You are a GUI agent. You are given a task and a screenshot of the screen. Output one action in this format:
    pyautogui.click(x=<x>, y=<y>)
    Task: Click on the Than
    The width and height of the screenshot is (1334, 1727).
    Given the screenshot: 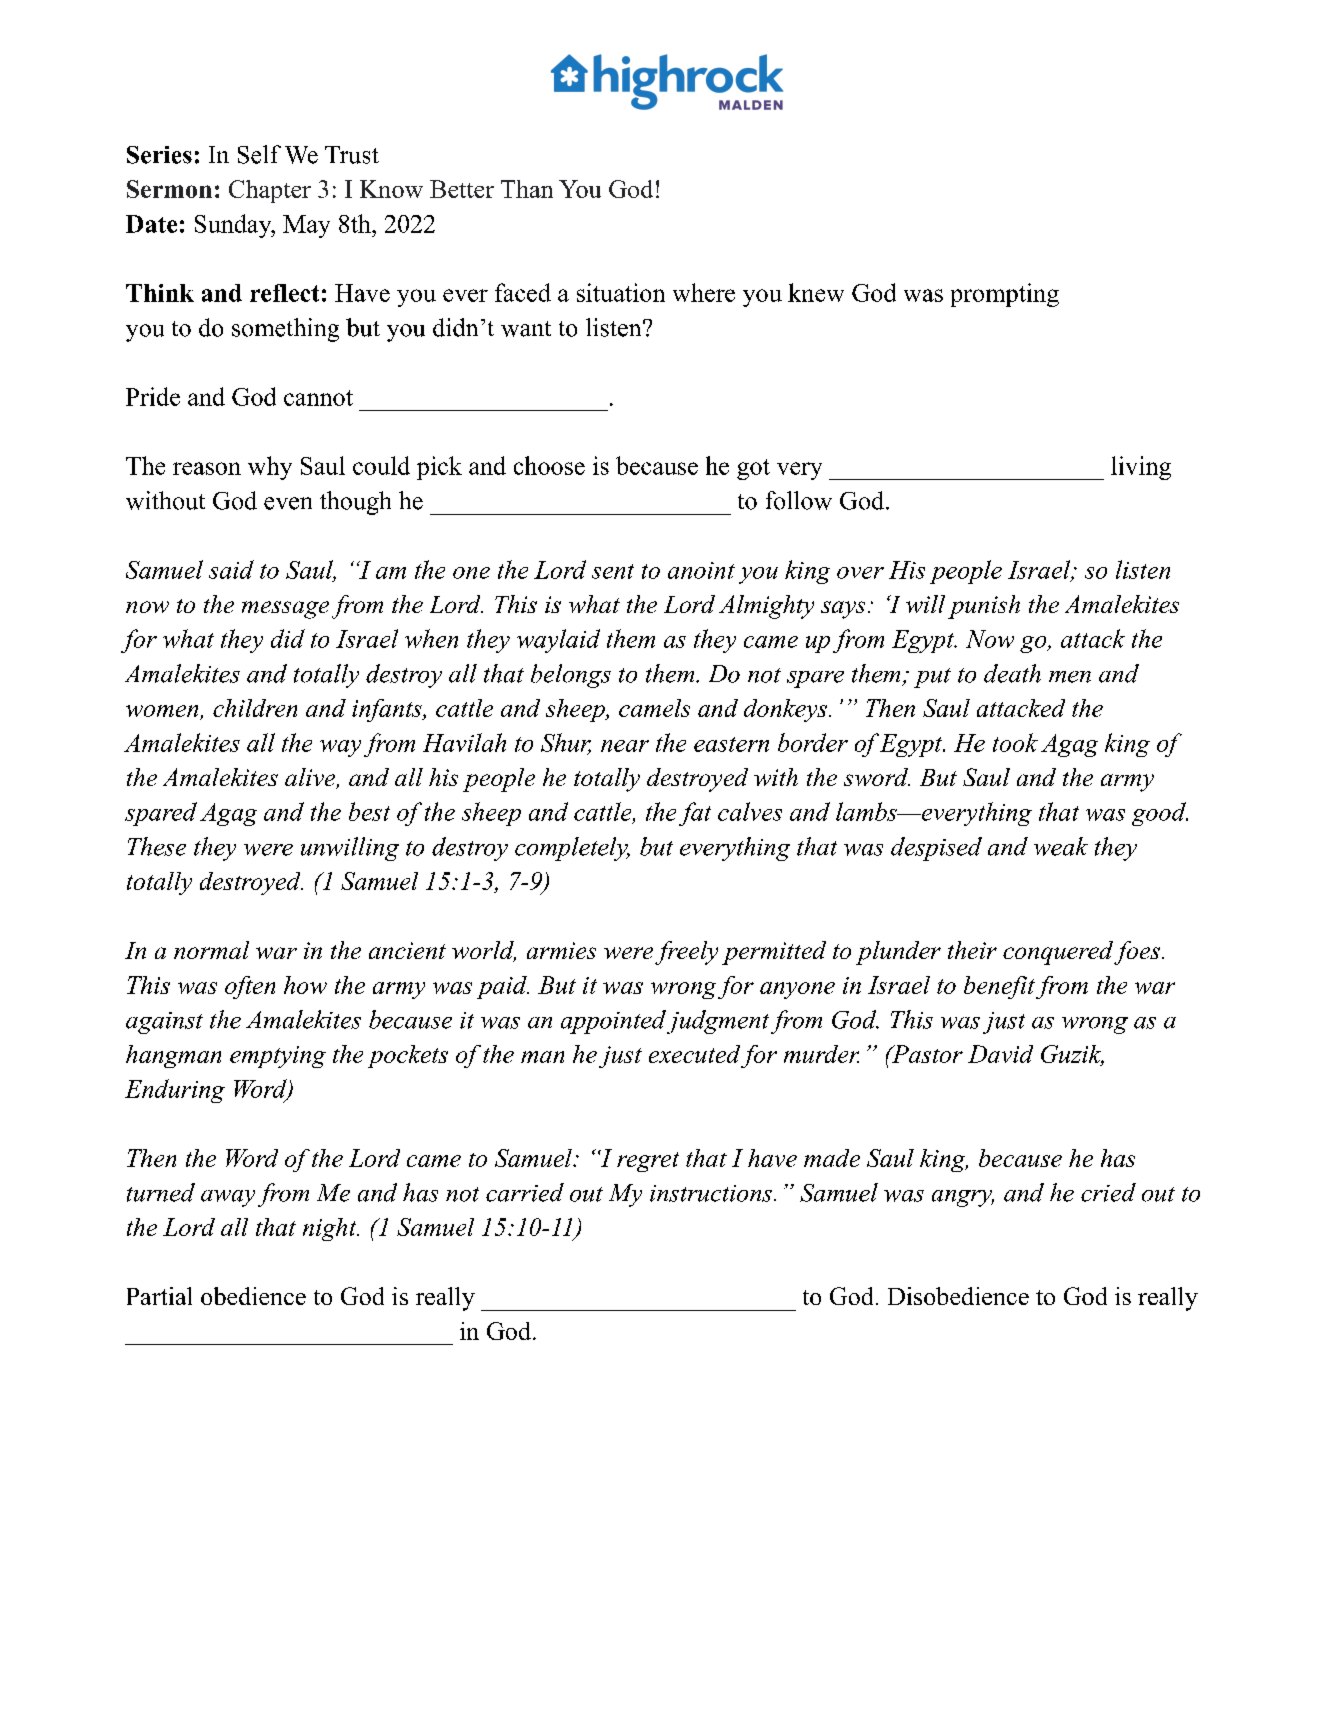 What is the action you would take?
    pyautogui.click(x=527, y=189)
